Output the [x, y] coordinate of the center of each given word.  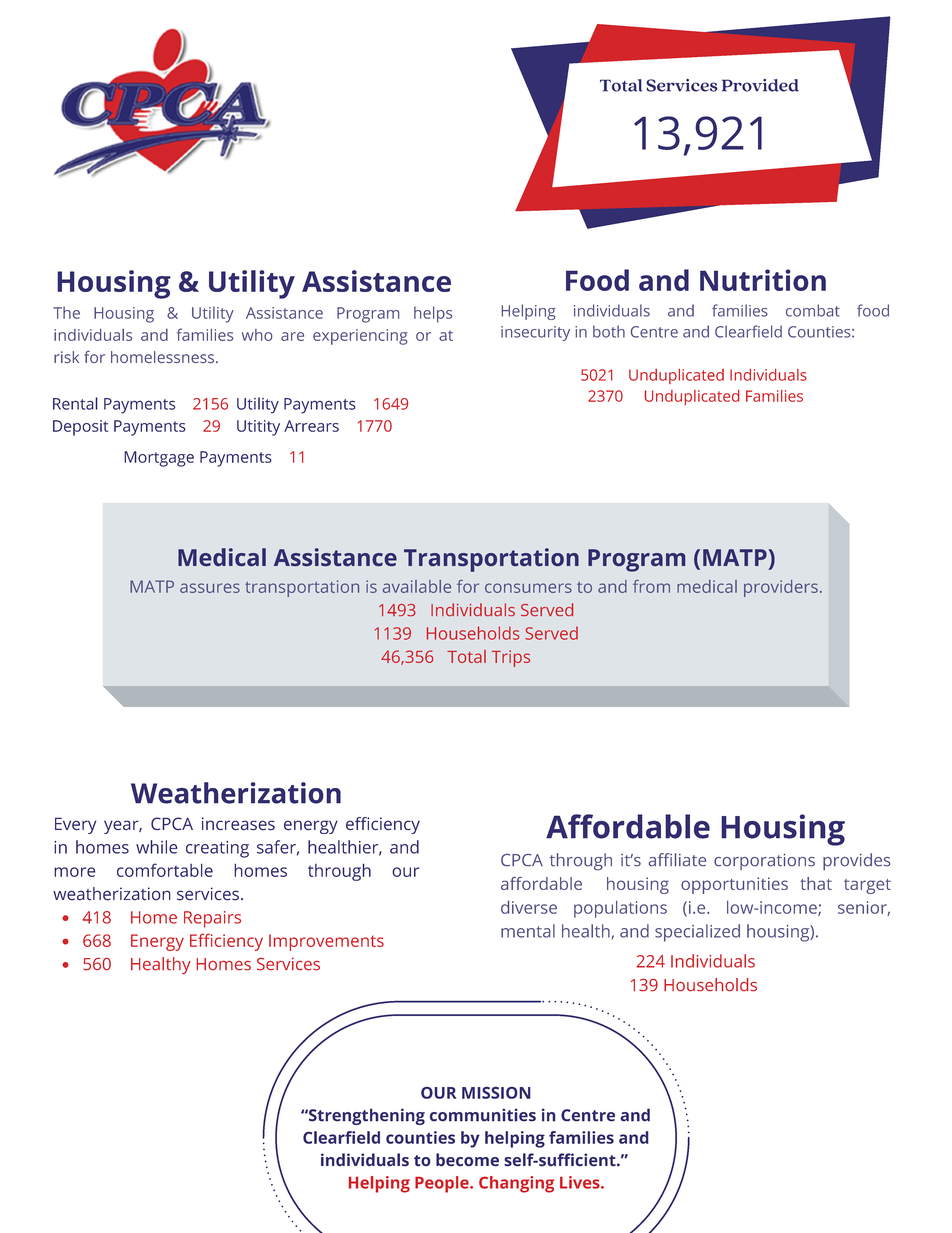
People [443, 1184]
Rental [75, 403]
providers [781, 588]
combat [813, 310]
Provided [760, 85]
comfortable [165, 870]
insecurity [535, 333]
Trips [511, 658]
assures [210, 588]
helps [433, 314]
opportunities [734, 885]
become [467, 1160]
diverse [529, 907]
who [257, 335]
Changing [516, 1184]
